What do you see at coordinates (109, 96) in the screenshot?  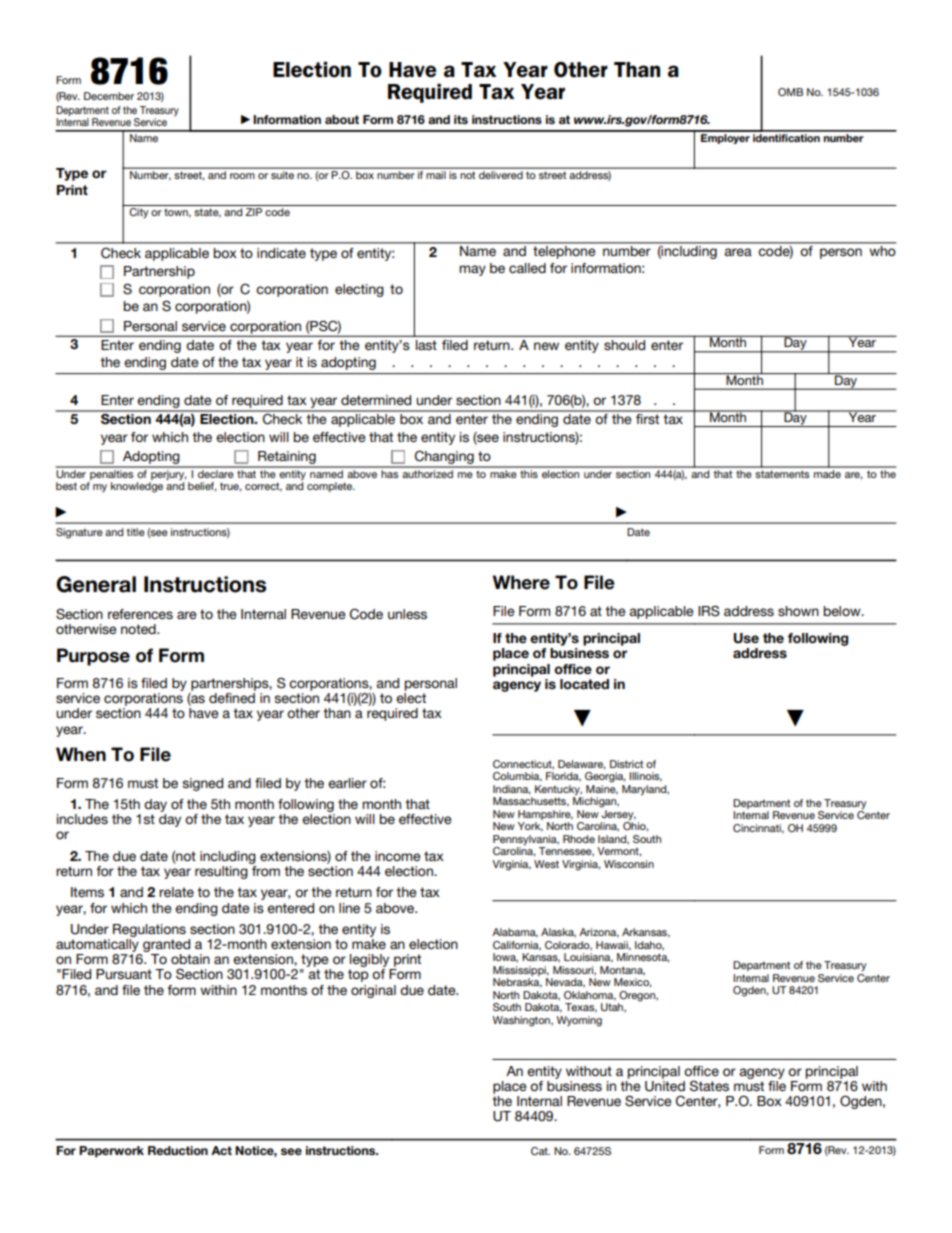 I see `December` at bounding box center [109, 96].
